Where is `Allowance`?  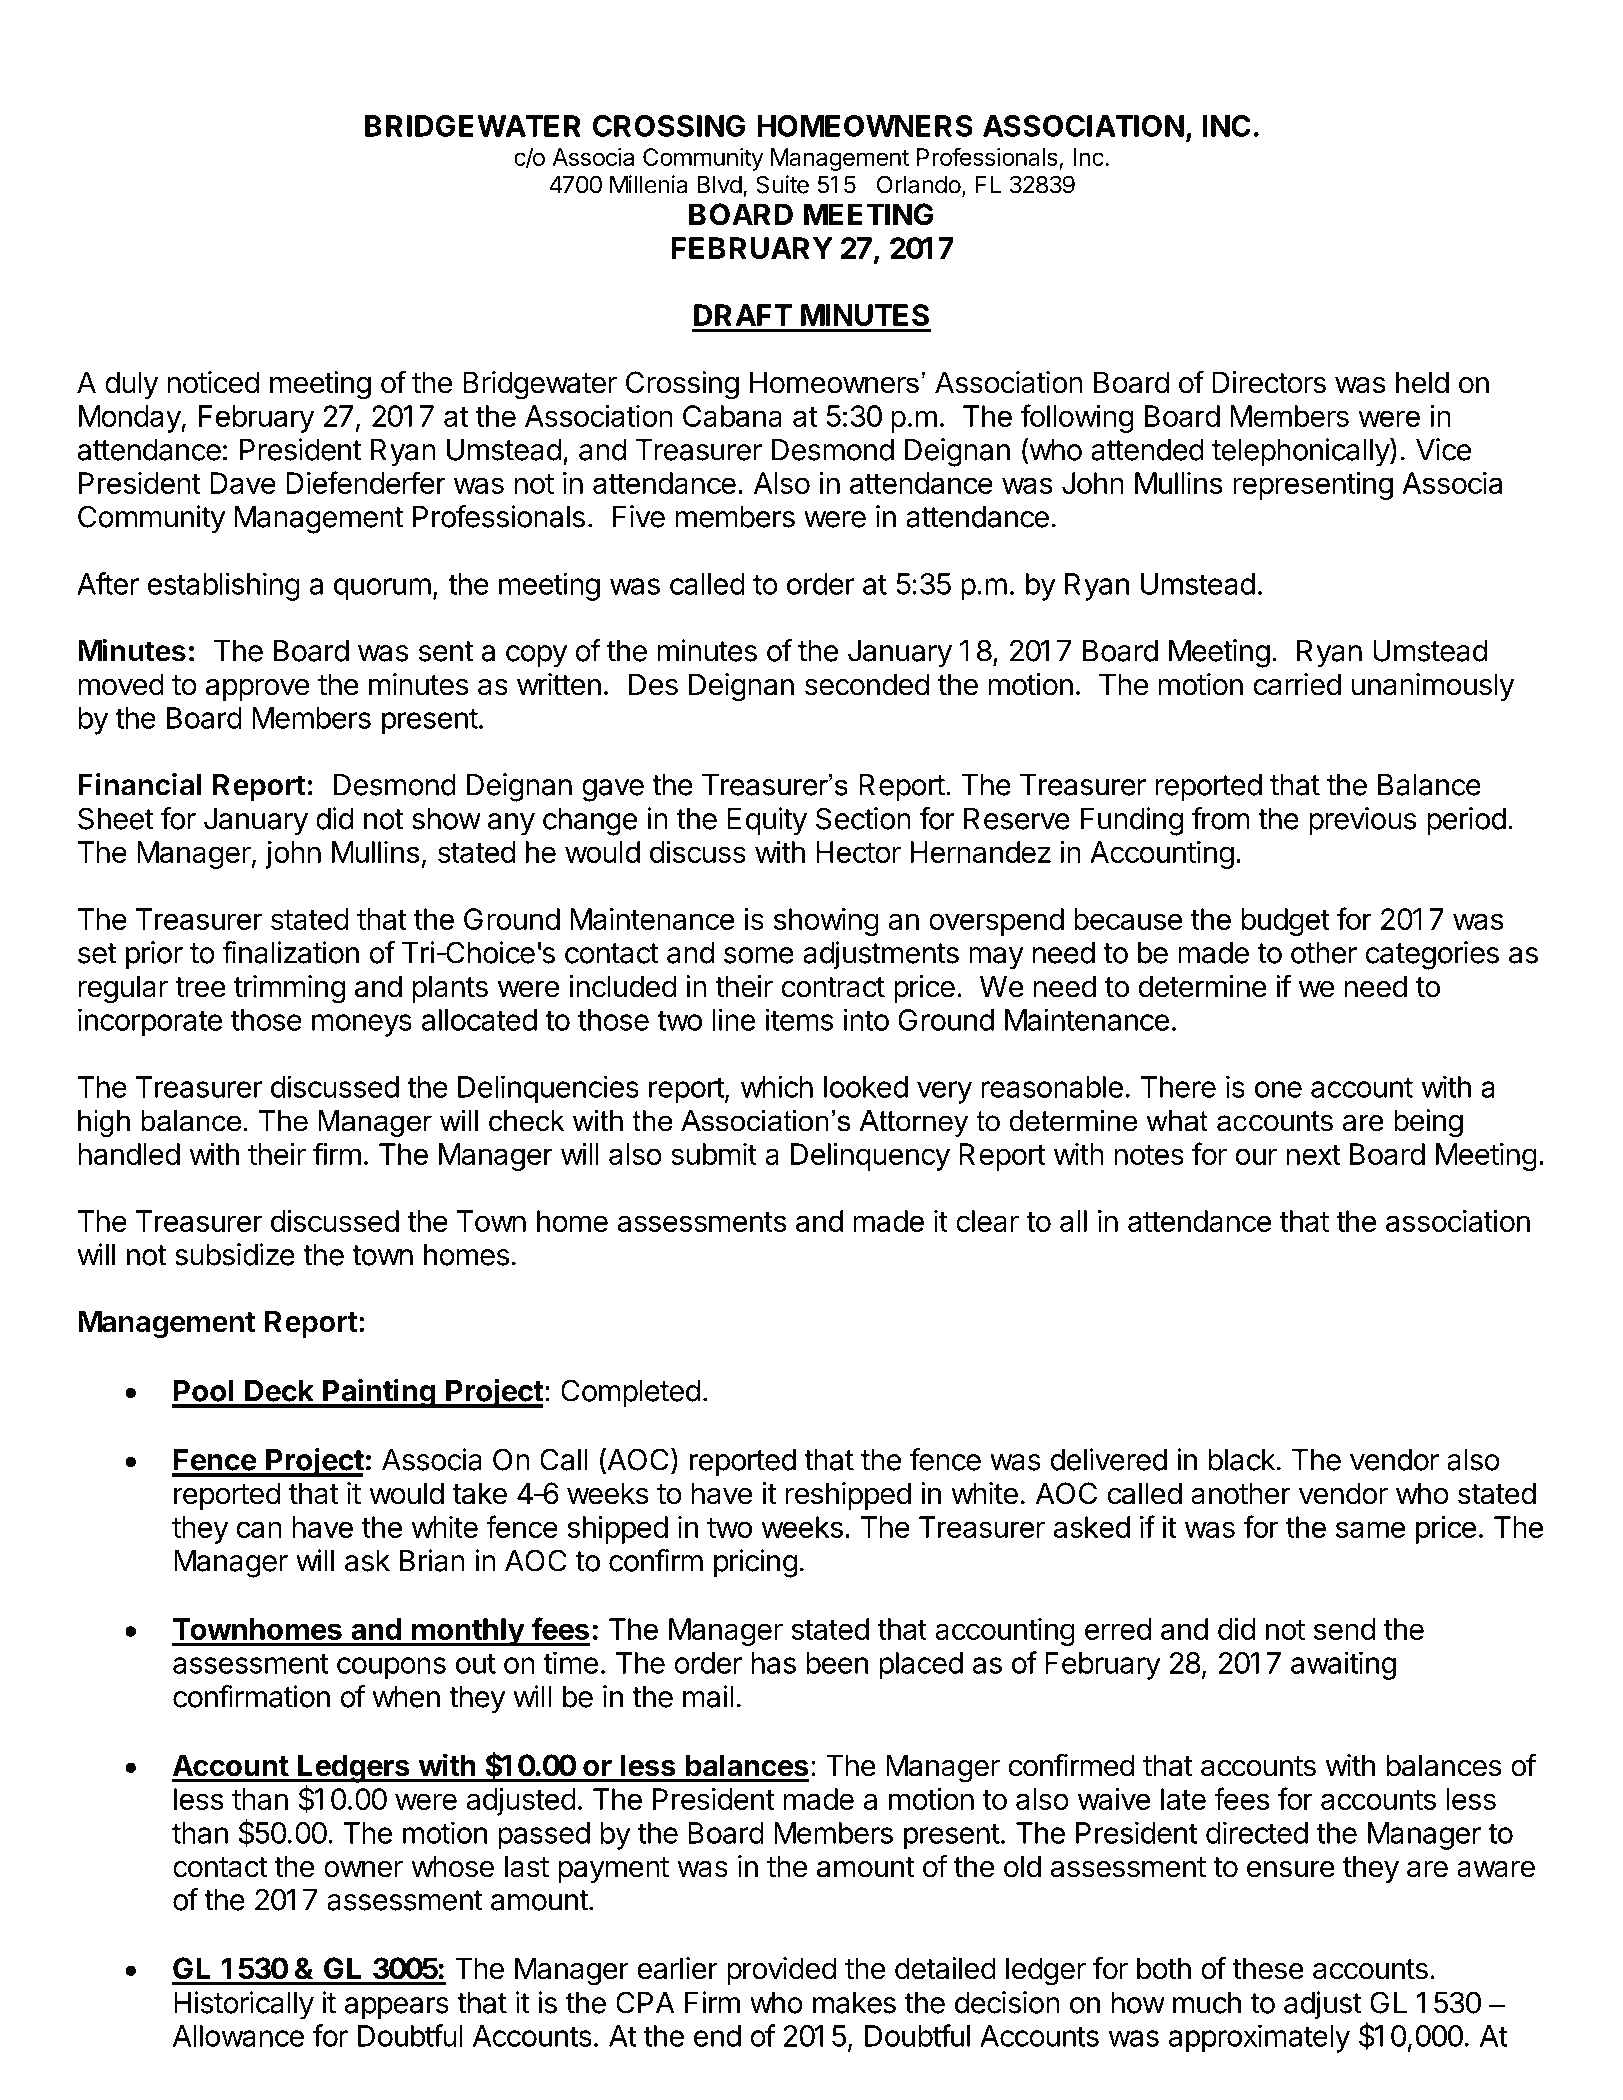 Allowance is located at coordinates (238, 2036).
